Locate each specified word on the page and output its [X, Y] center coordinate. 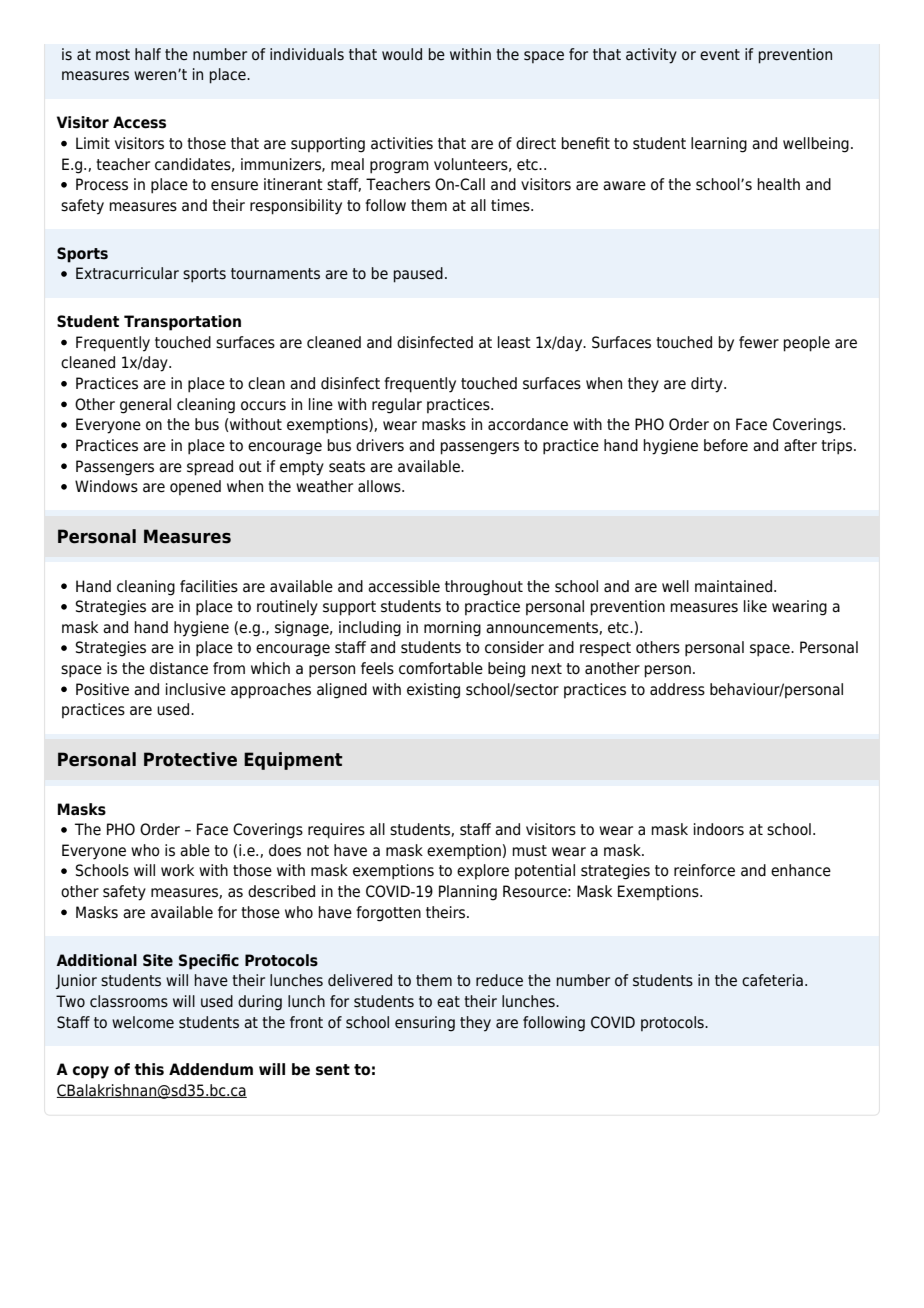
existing [433, 691]
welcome [143, 1022]
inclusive [196, 689]
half [148, 54]
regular [397, 406]
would [402, 54]
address [677, 689]
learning [719, 145]
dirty [708, 385]
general [145, 406]
